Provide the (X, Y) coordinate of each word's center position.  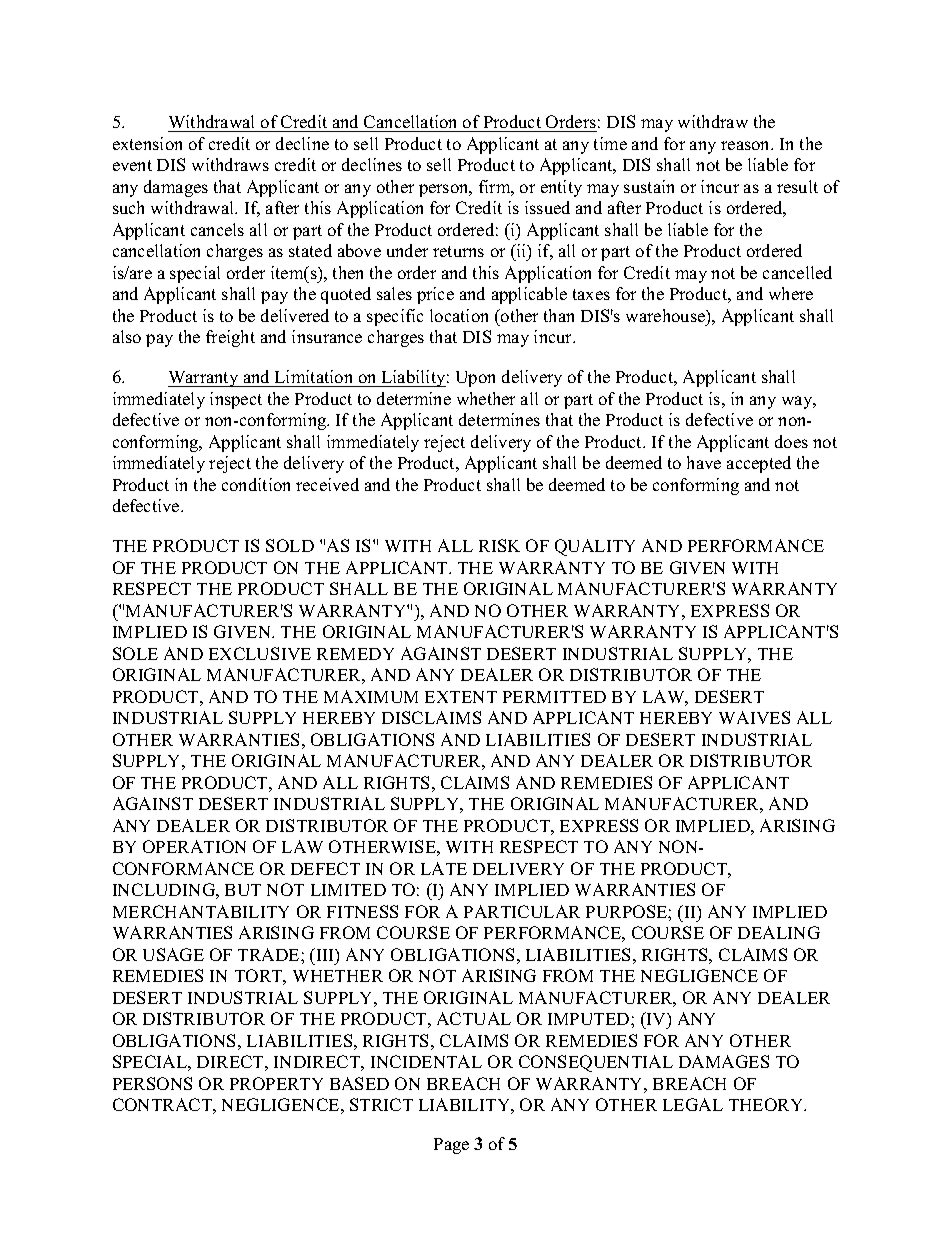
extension (147, 143)
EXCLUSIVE (260, 653)
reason (747, 145)
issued (547, 207)
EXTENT (461, 697)
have (704, 462)
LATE (444, 868)
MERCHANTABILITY (201, 911)
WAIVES (754, 717)
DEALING (779, 932)
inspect (236, 400)
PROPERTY (276, 1083)
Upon (475, 379)
